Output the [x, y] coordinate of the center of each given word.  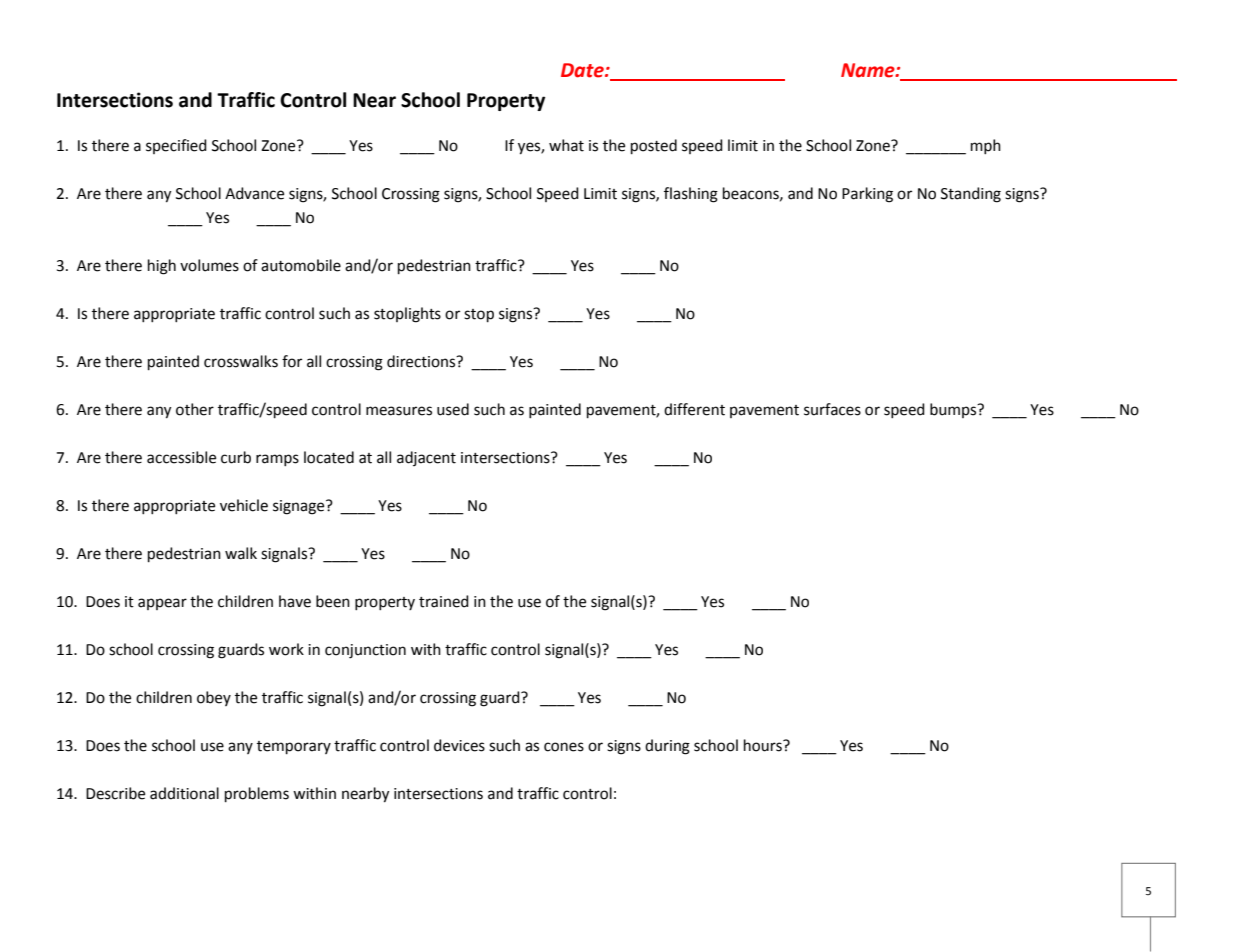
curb [236, 457]
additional [184, 793]
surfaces [832, 409]
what [566, 145]
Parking [867, 195]
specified [176, 146]
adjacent [426, 458]
